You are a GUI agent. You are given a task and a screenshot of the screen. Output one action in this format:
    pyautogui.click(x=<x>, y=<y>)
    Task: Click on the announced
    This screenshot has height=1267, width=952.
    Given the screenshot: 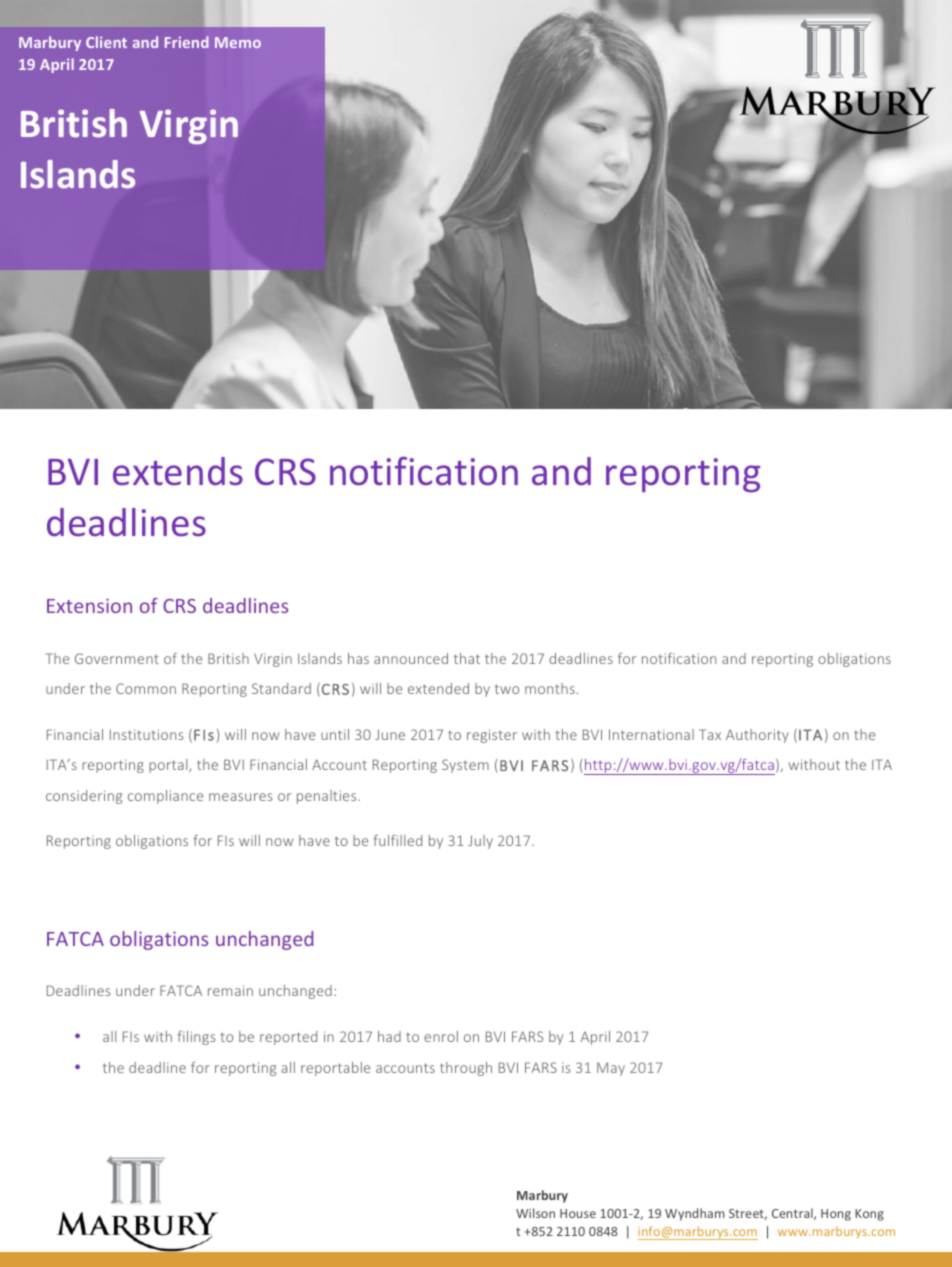 What is the action you would take?
    pyautogui.click(x=411, y=658)
